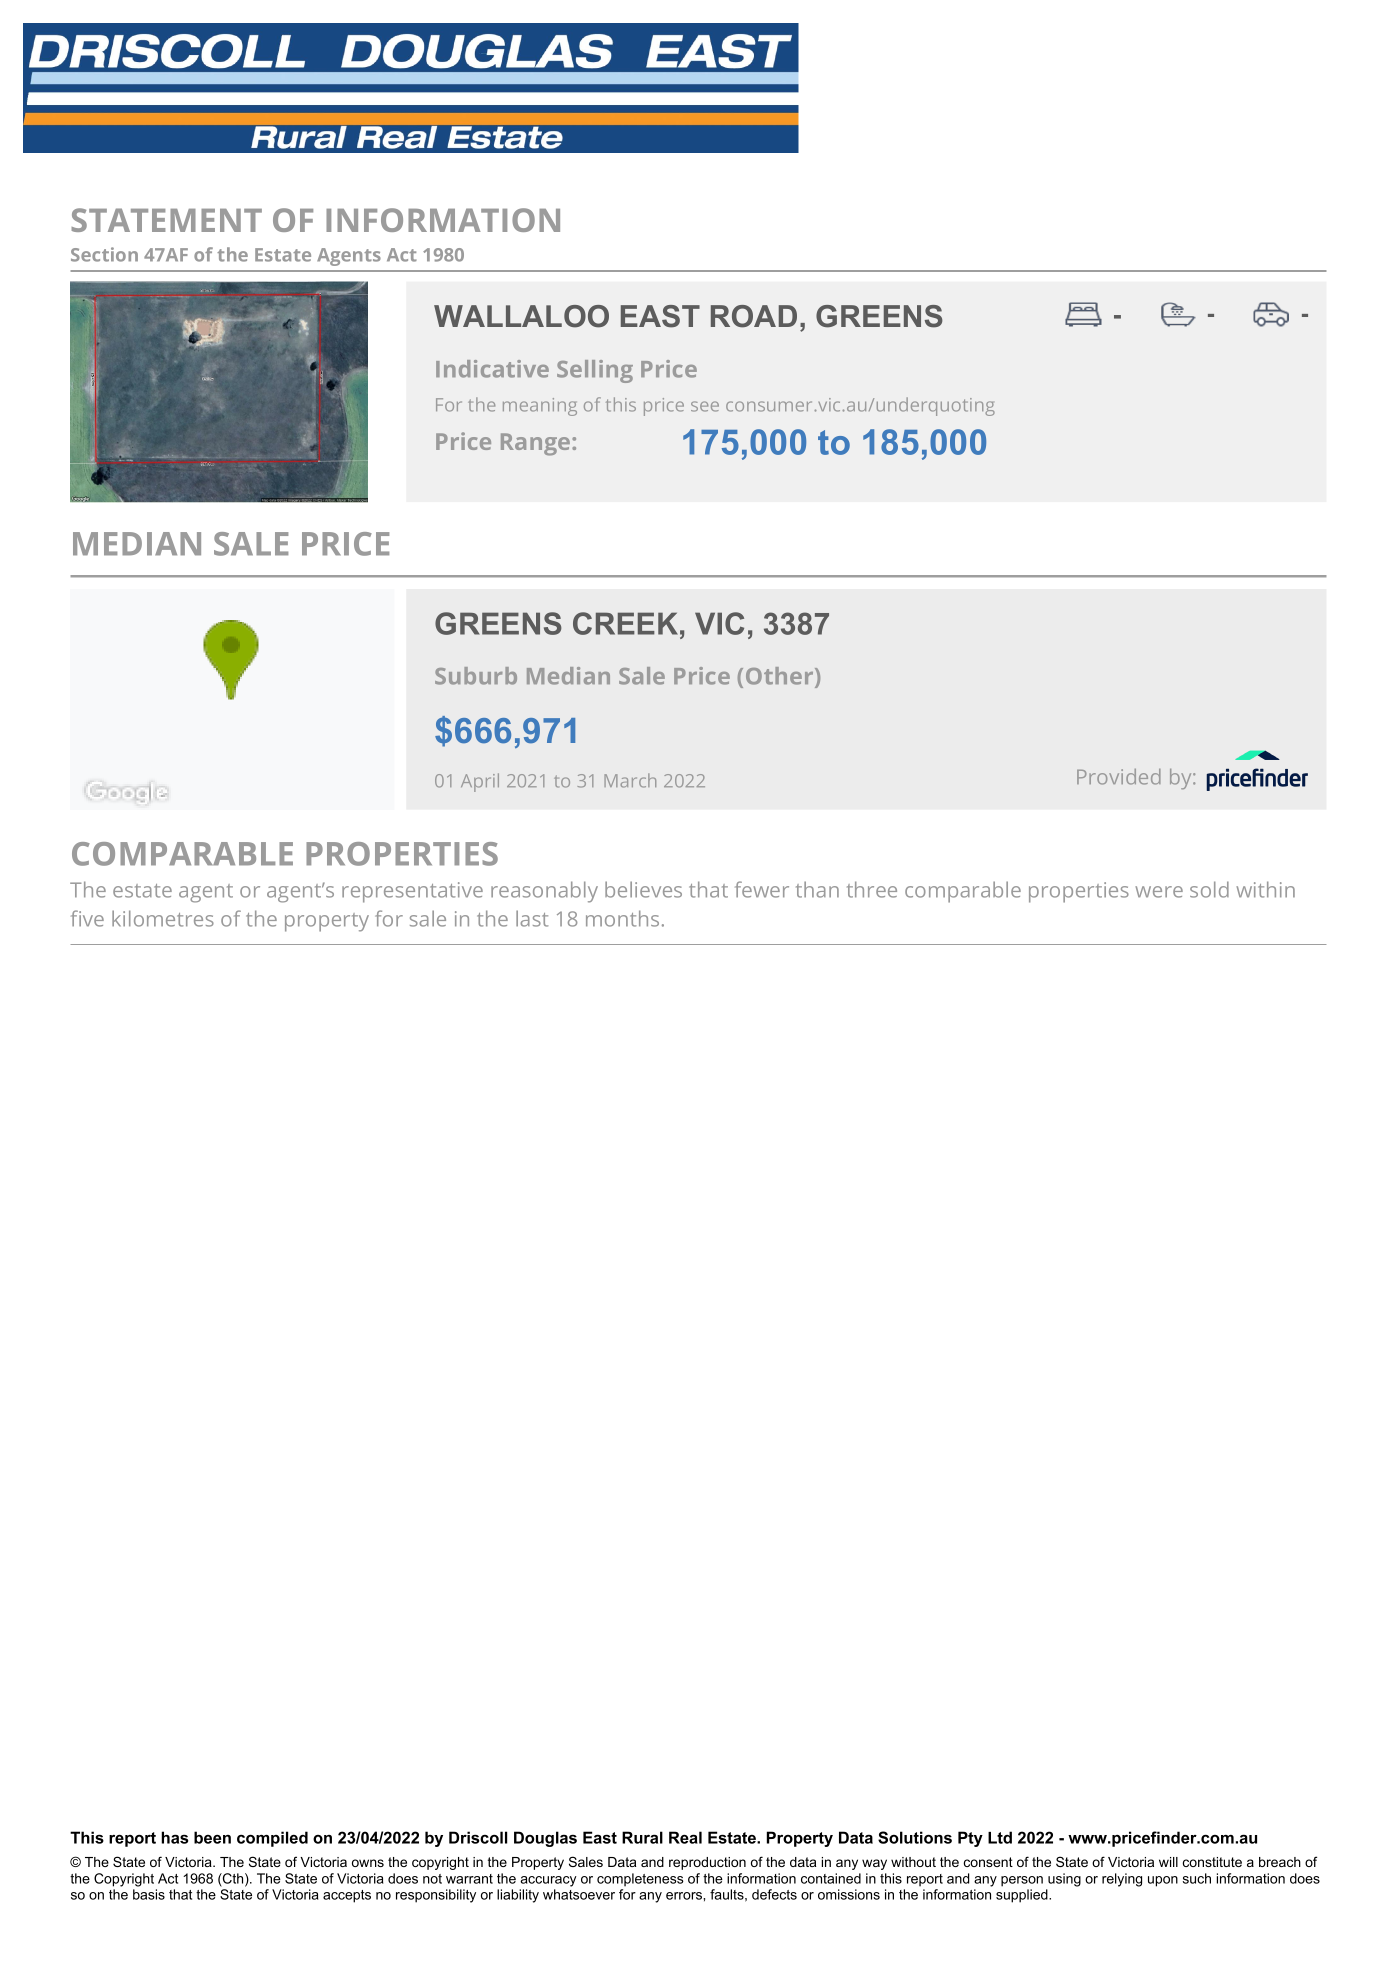  I want to click on believes, so click(643, 889).
